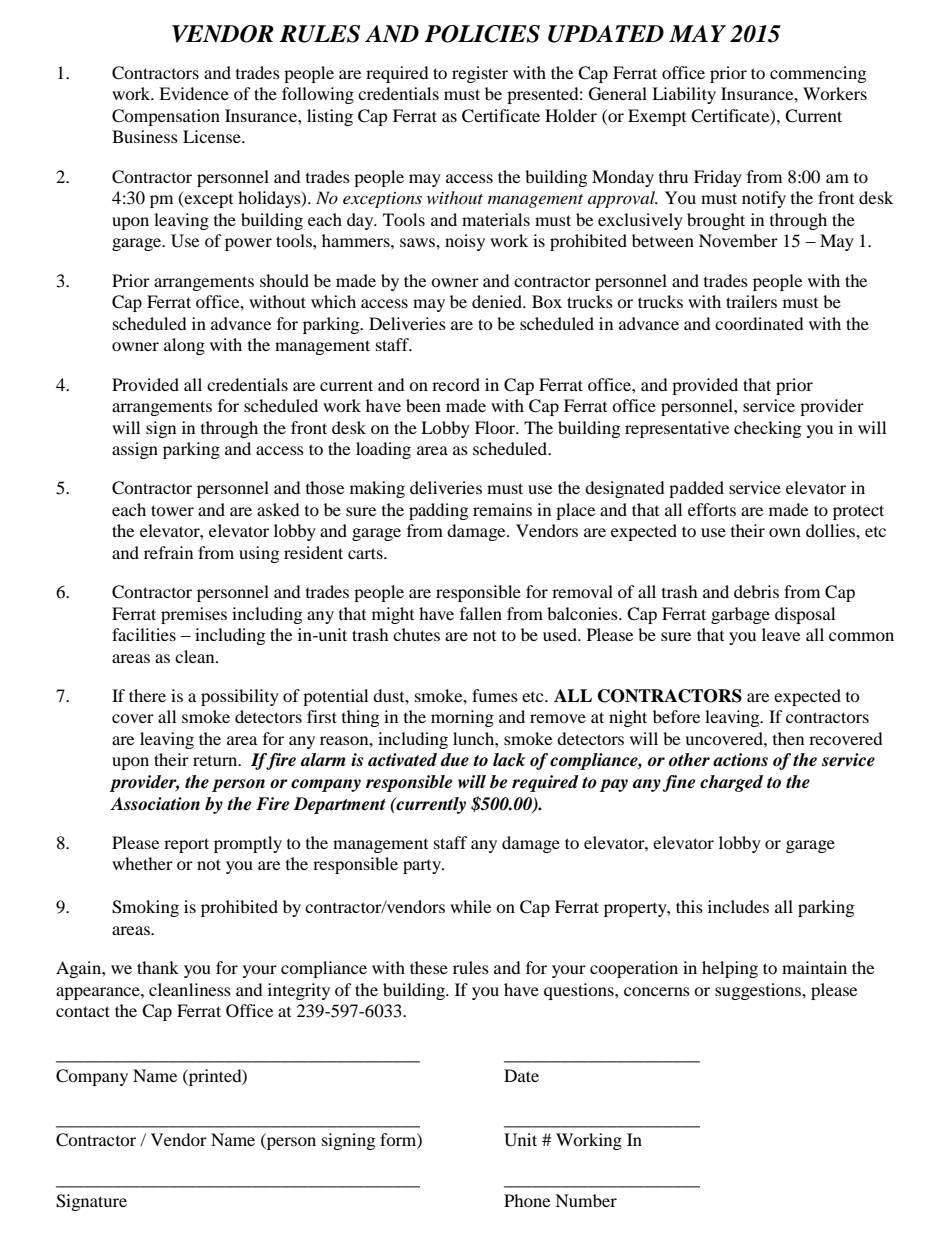 This screenshot has width=952, height=1233. I want to click on contact, so click(83, 1011).
